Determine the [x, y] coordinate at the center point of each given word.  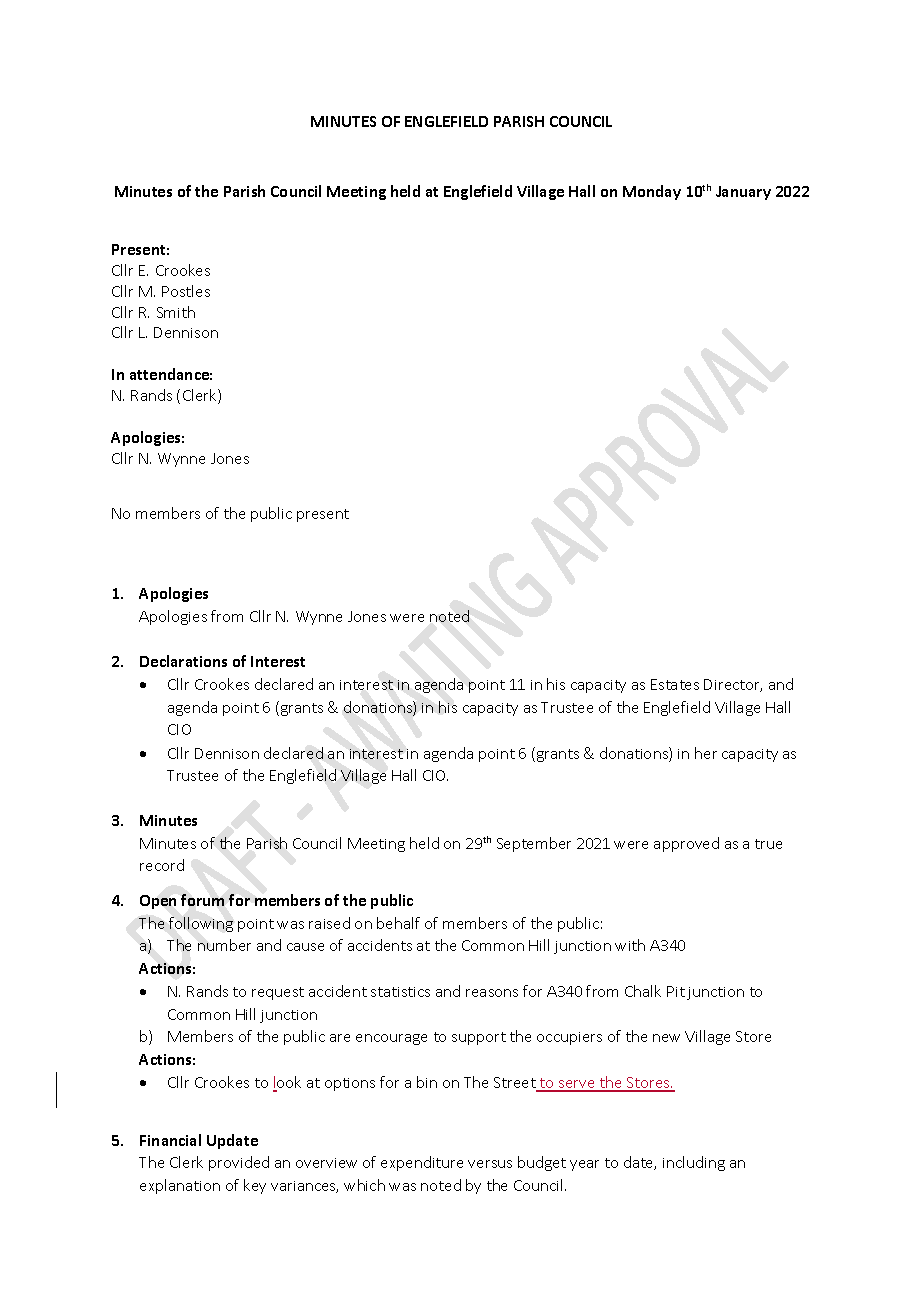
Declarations [183, 661]
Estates [675, 684]
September [534, 844]
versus [490, 1164]
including [694, 1163]
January [743, 193]
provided [239, 1163]
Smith [176, 312]
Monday [652, 192]
